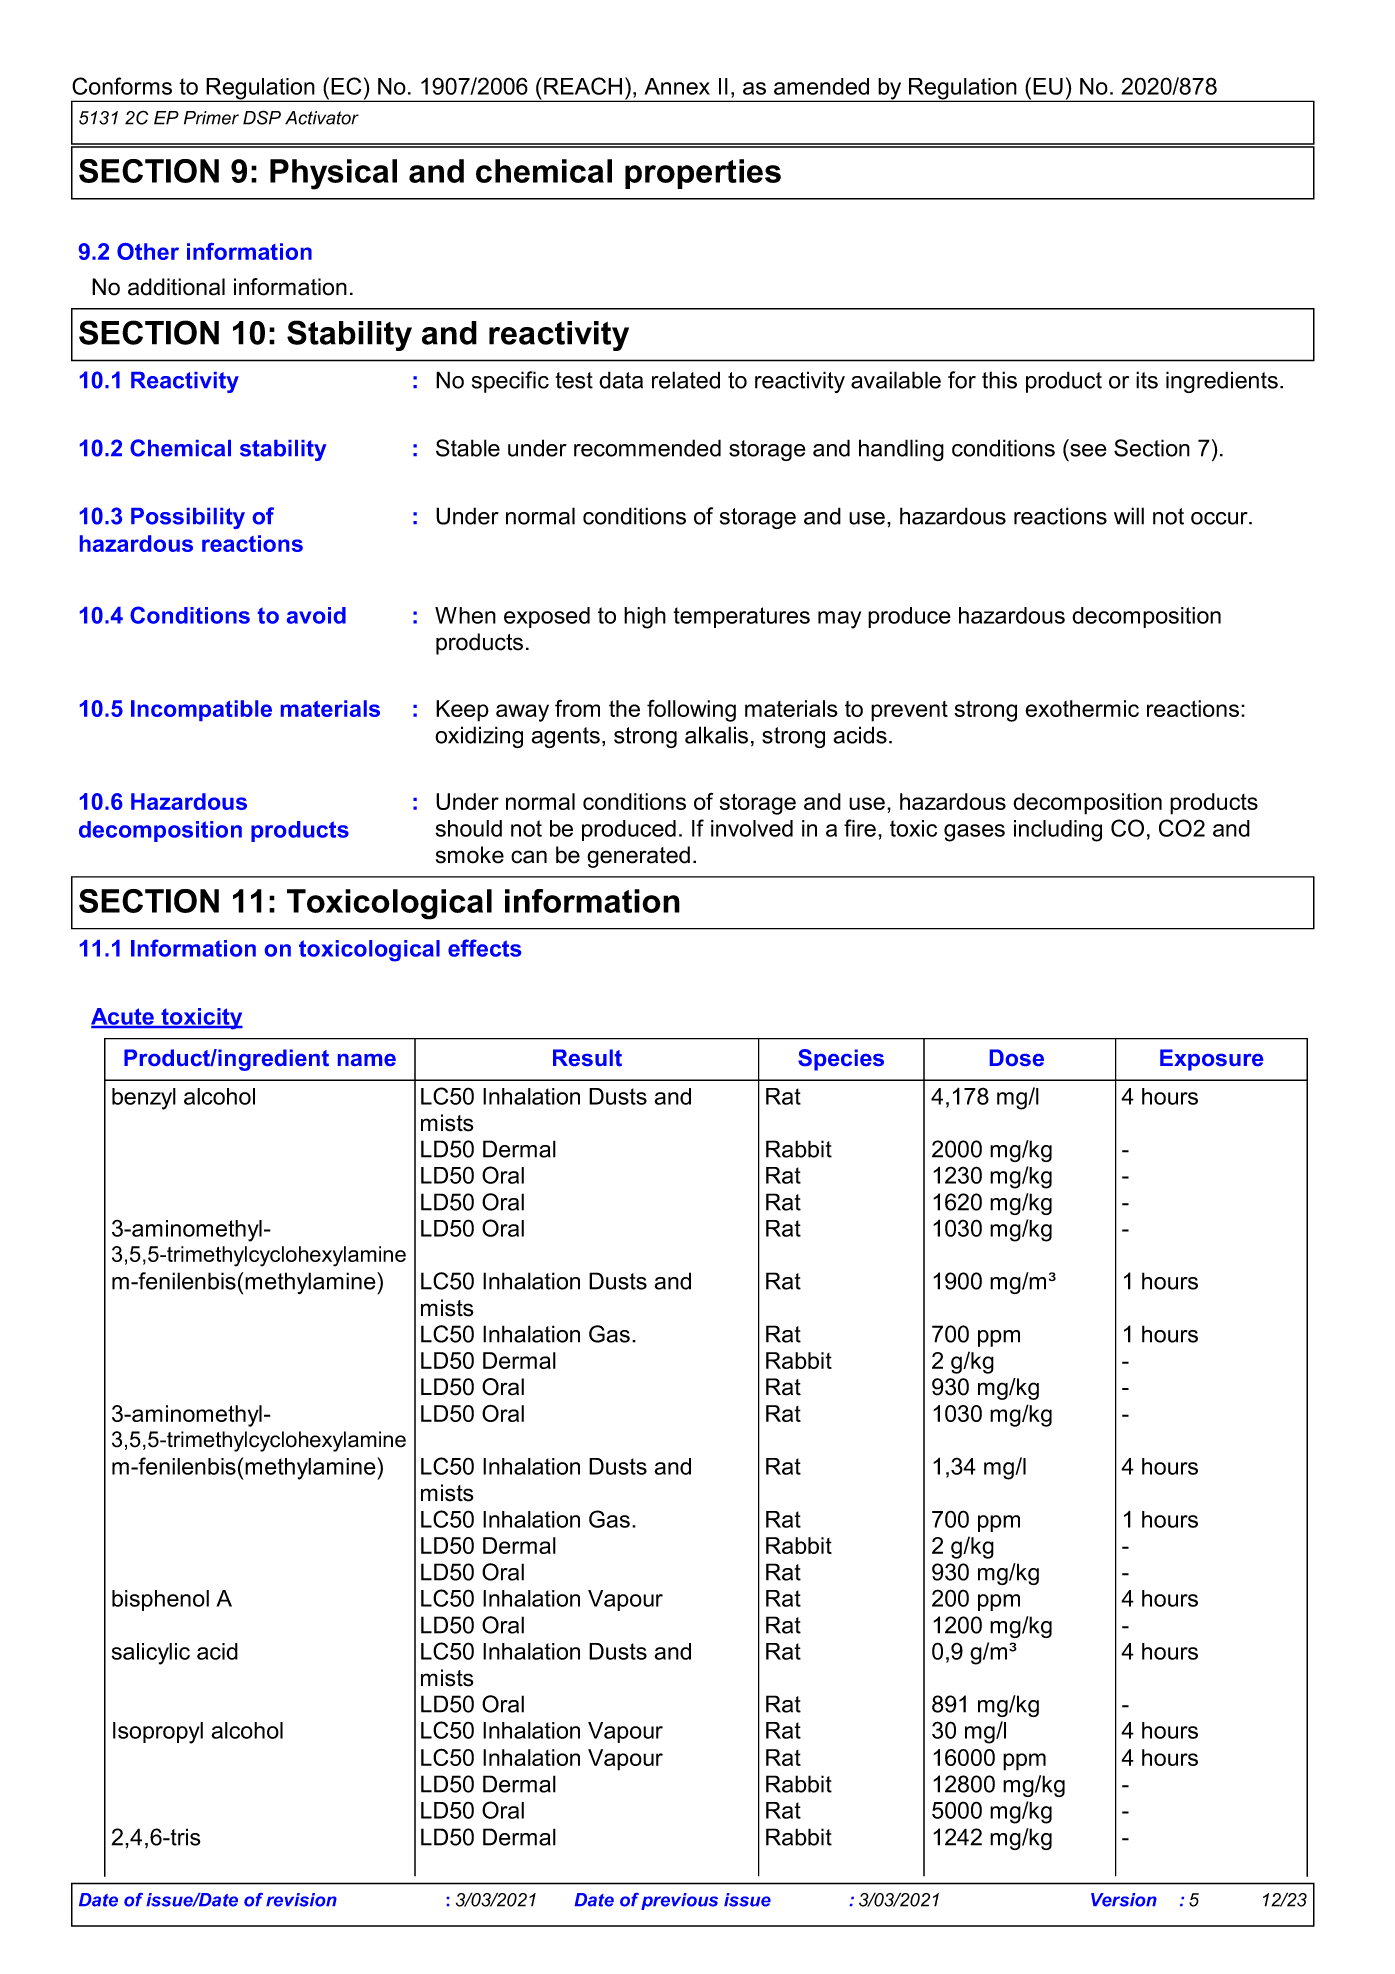 This document has height=1974, width=1395. Describe the element at coordinates (262, 117) in the document. I see `DSP` at that location.
